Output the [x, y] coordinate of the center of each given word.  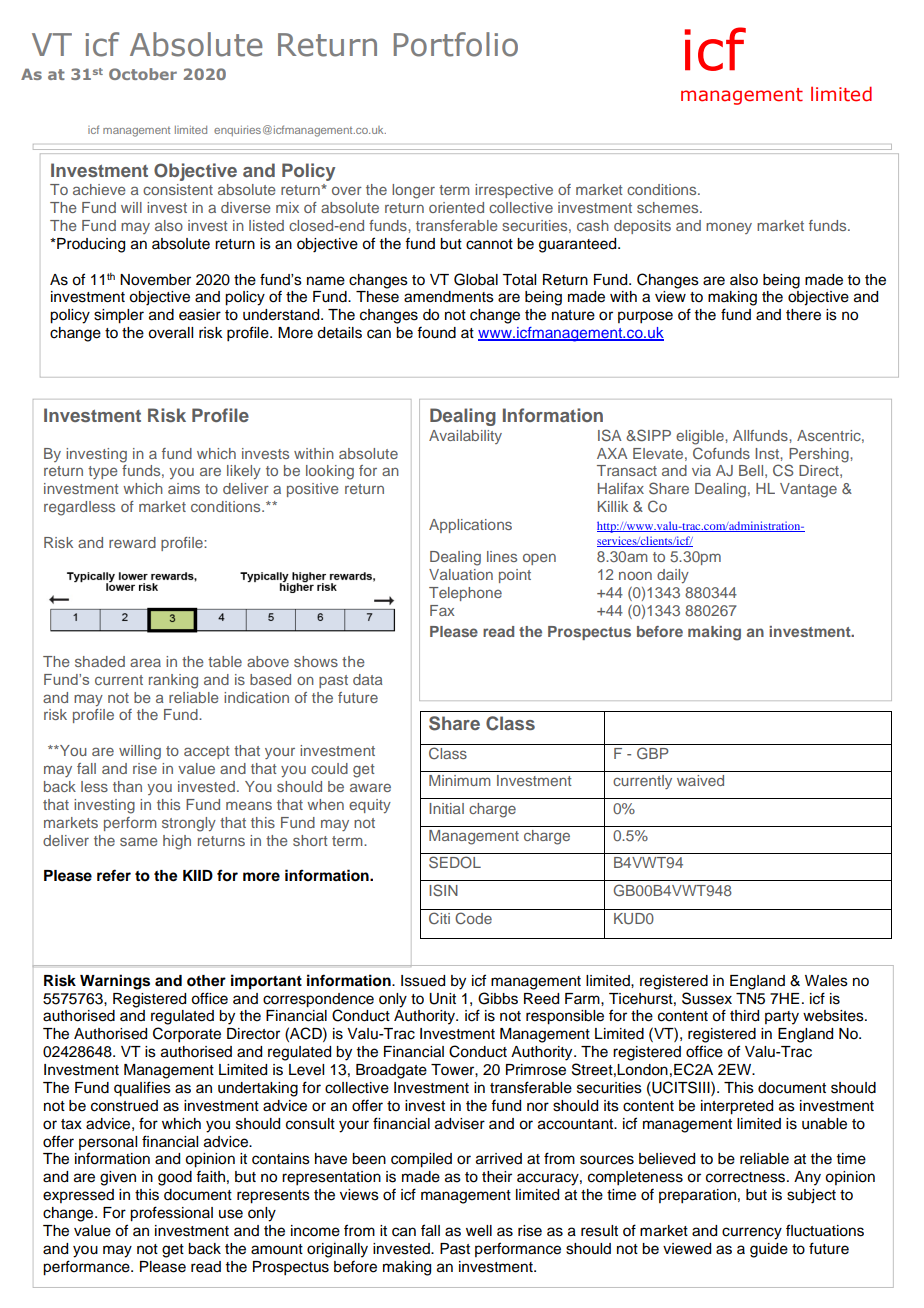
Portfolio [456, 44]
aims [184, 488]
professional [171, 1214]
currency [752, 1233]
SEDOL [455, 862]
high [177, 842]
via [701, 470]
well [479, 1231]
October [143, 74]
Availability [465, 437]
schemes [669, 207]
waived [700, 780]
